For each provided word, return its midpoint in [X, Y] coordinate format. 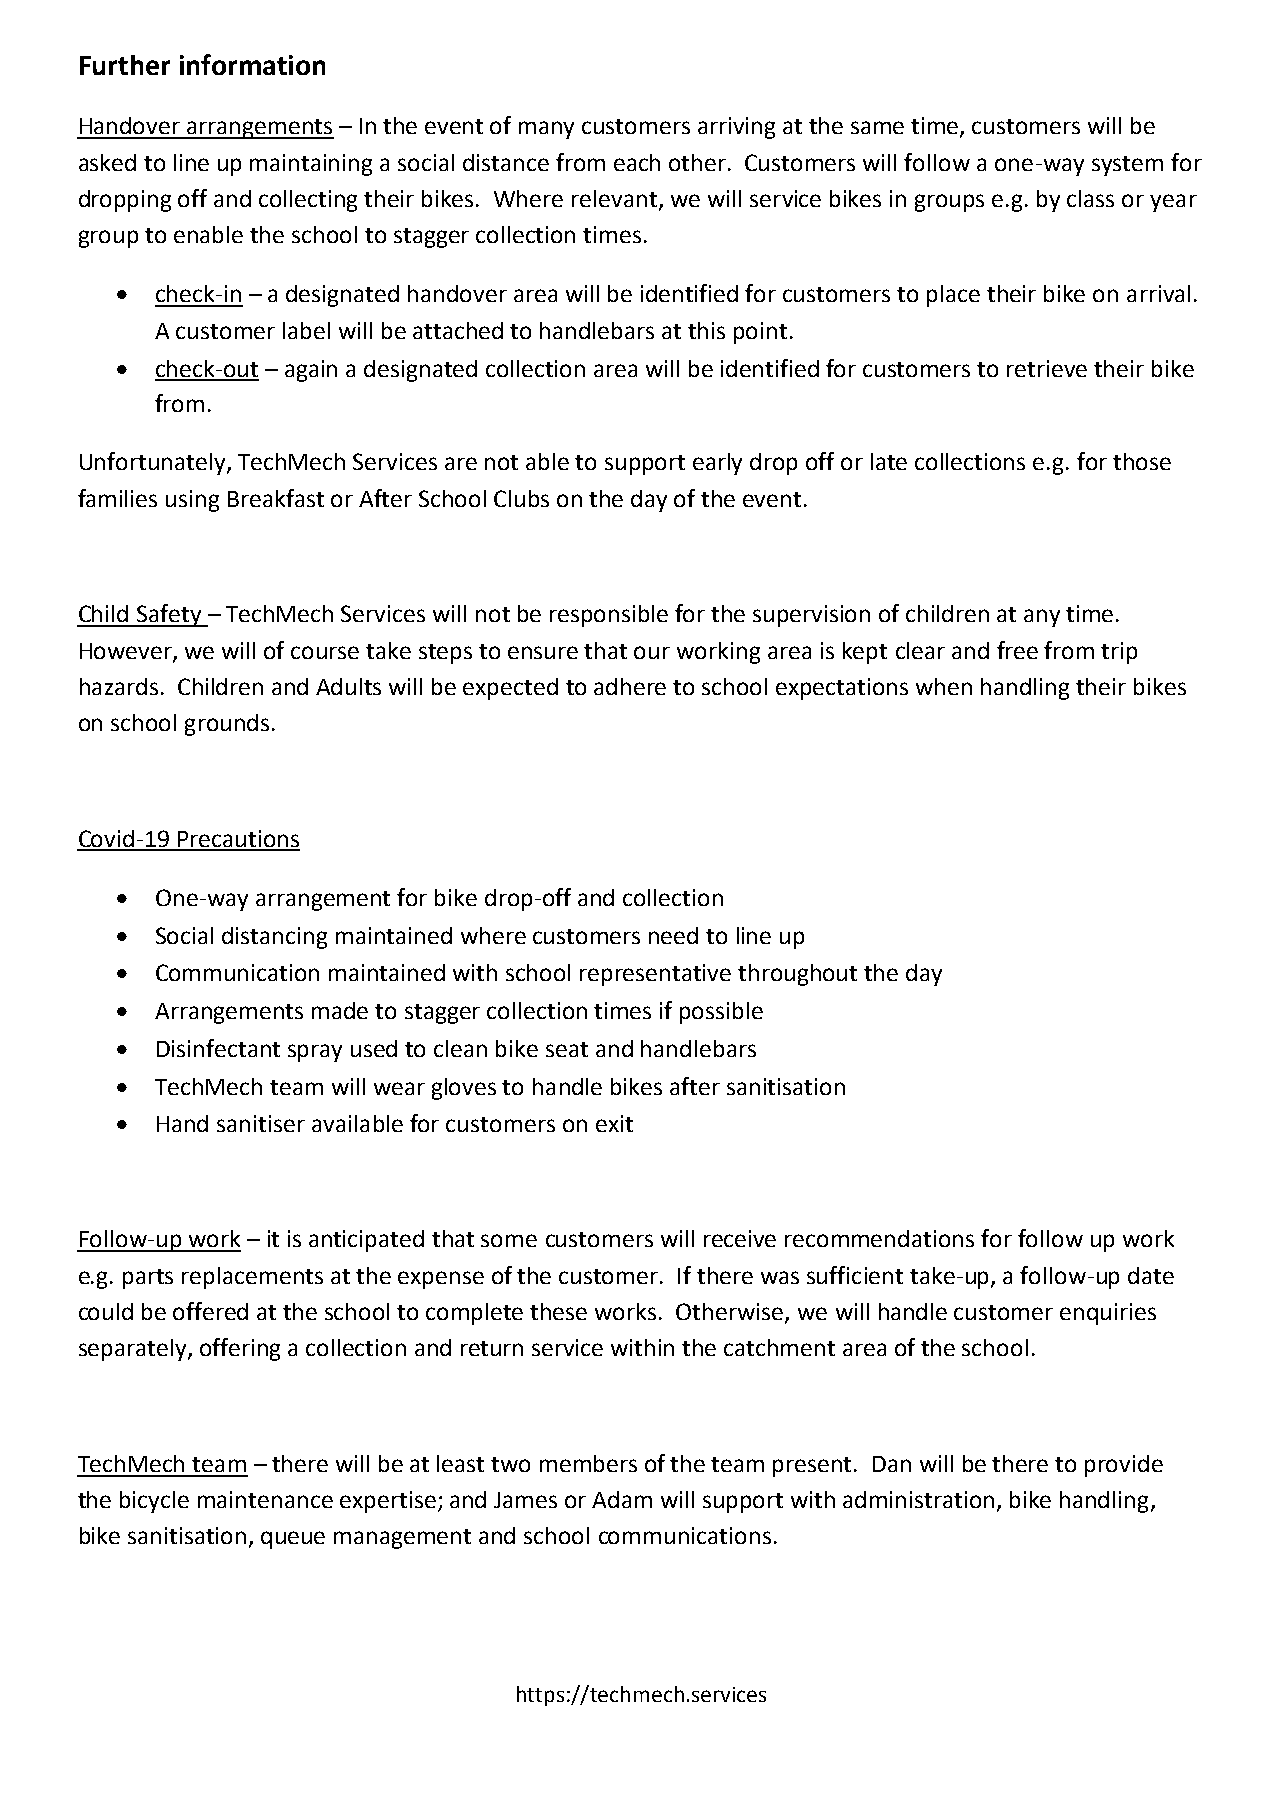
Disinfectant [218, 1048]
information [252, 64]
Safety [169, 615]
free [1017, 650]
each [637, 162]
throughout [797, 975]
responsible [609, 616]
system [1127, 166]
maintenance [265, 1499]
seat [567, 1049]
